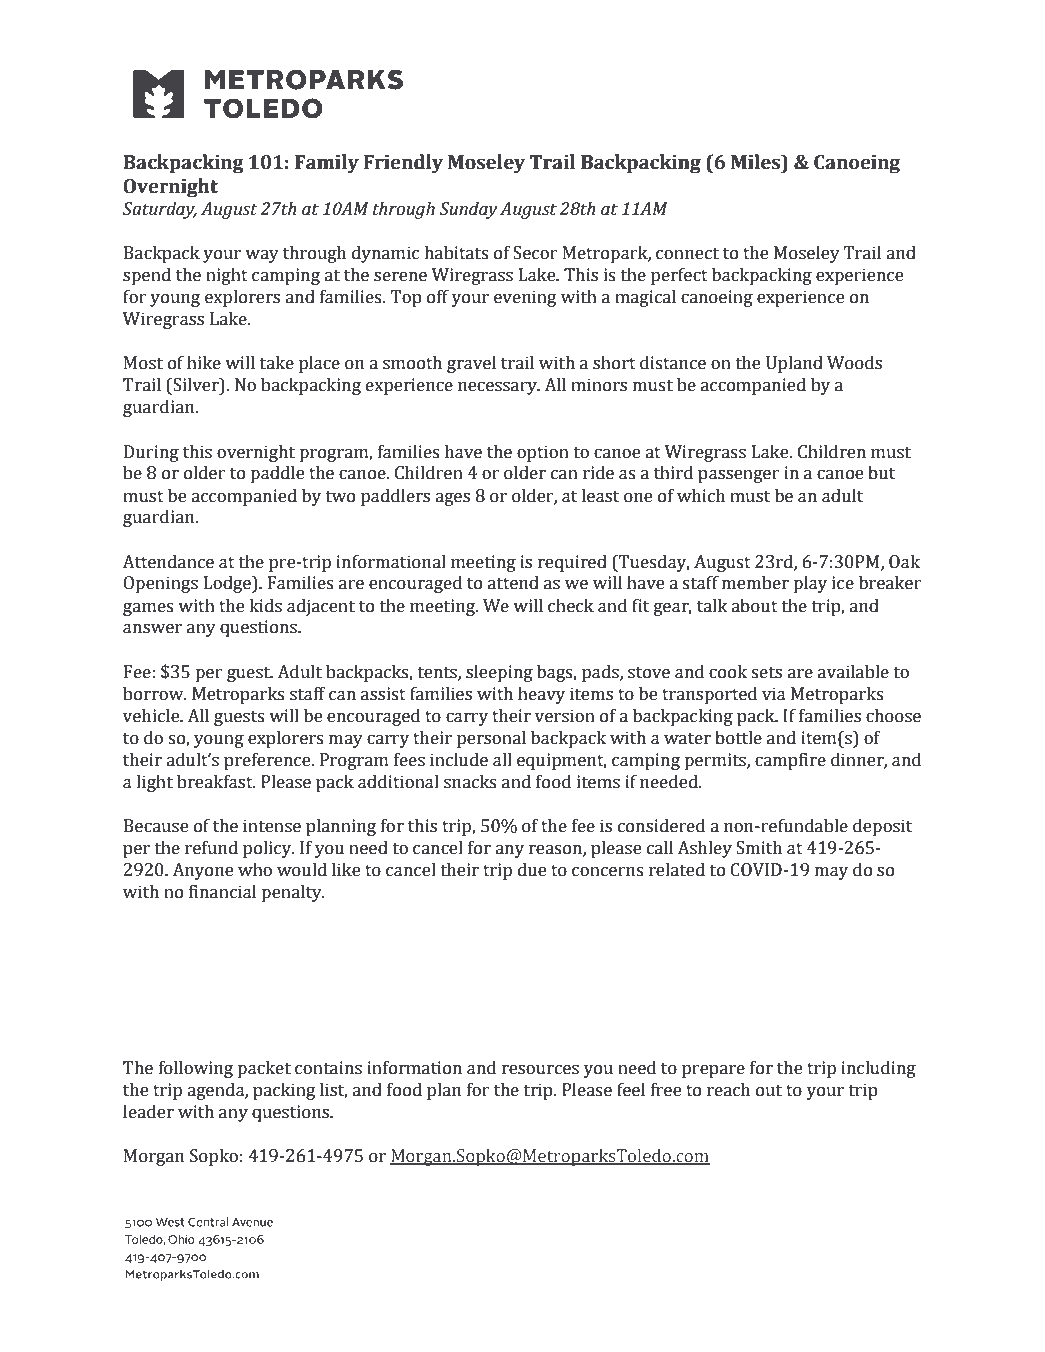  What do you see at coordinates (499, 673) in the document?
I see `sleeping` at bounding box center [499, 673].
